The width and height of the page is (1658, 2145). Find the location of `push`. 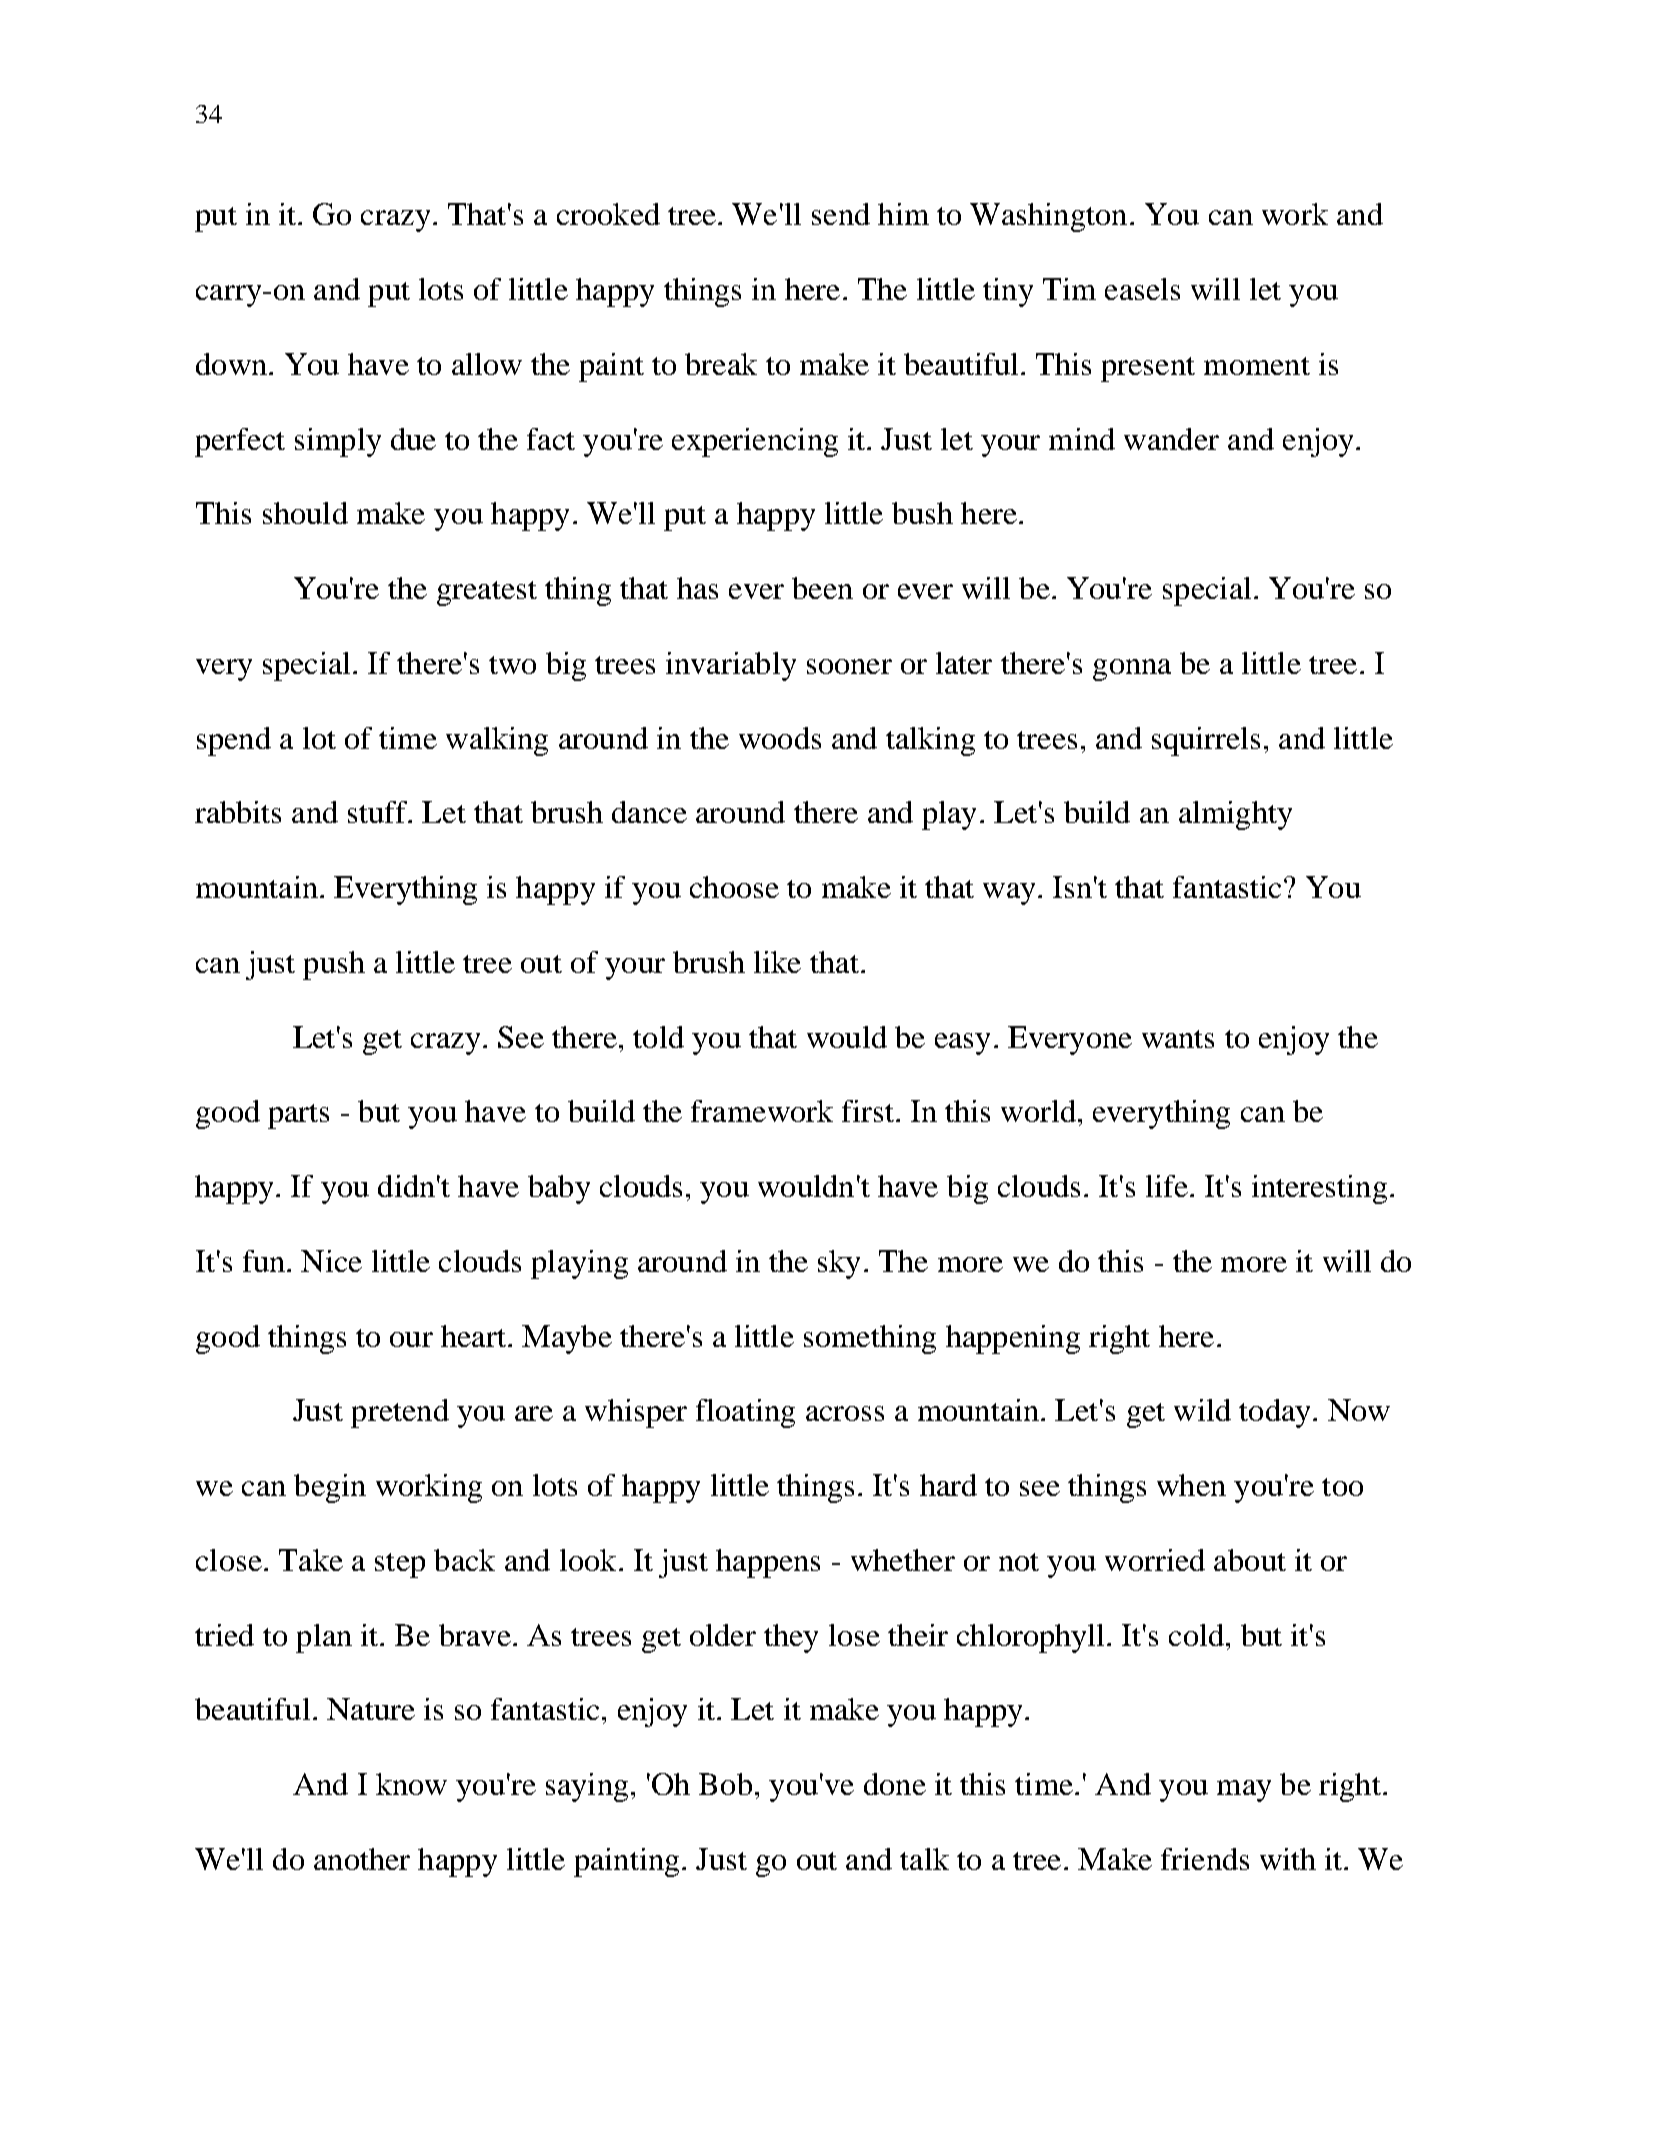

push is located at coordinates (334, 965).
